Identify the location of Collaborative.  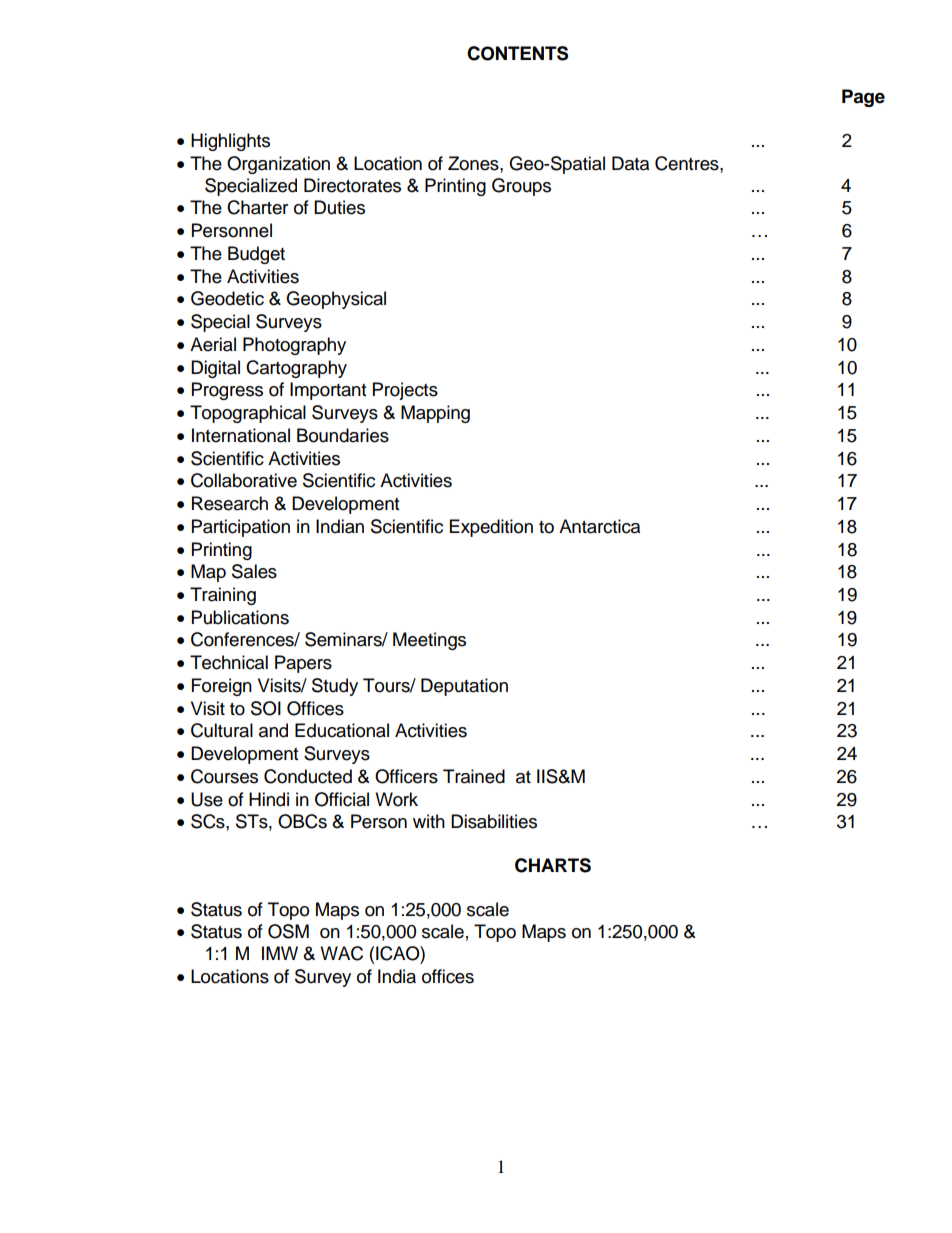
(244, 480).
